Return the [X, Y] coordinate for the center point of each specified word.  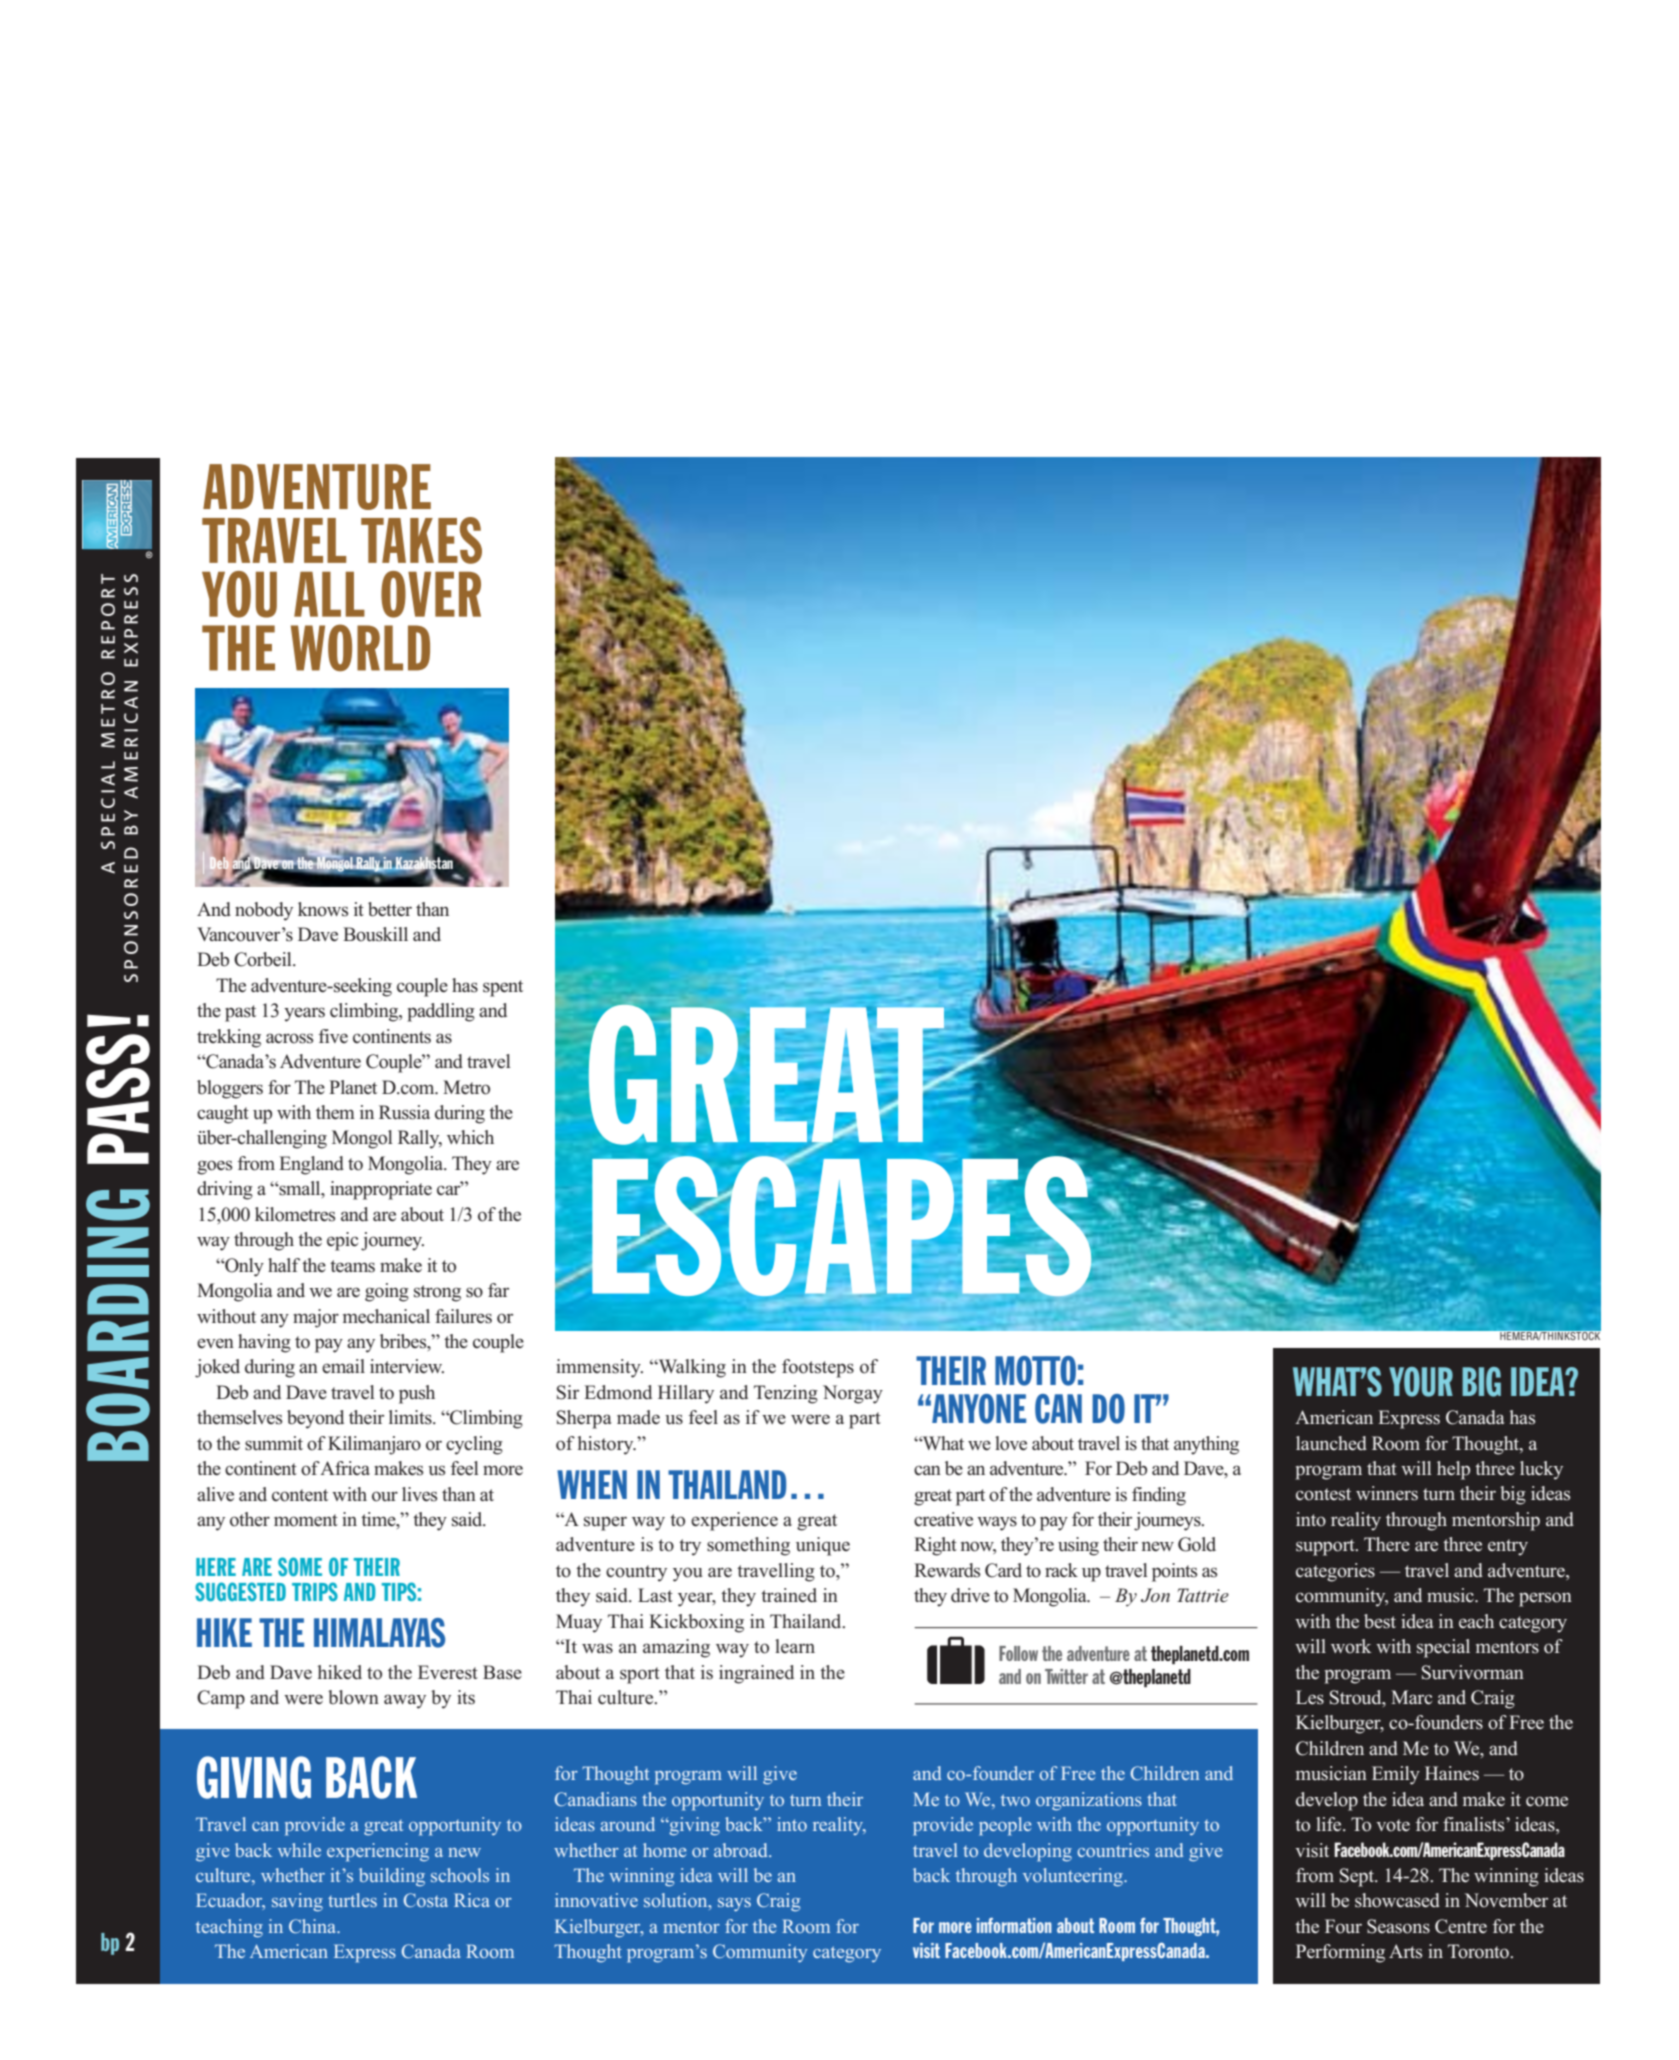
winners [1387, 1493]
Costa [425, 1900]
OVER [431, 594]
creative [943, 1519]
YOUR [1421, 1382]
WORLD [360, 647]
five [333, 1036]
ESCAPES [843, 1226]
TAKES [421, 540]
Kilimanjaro [374, 1445]
